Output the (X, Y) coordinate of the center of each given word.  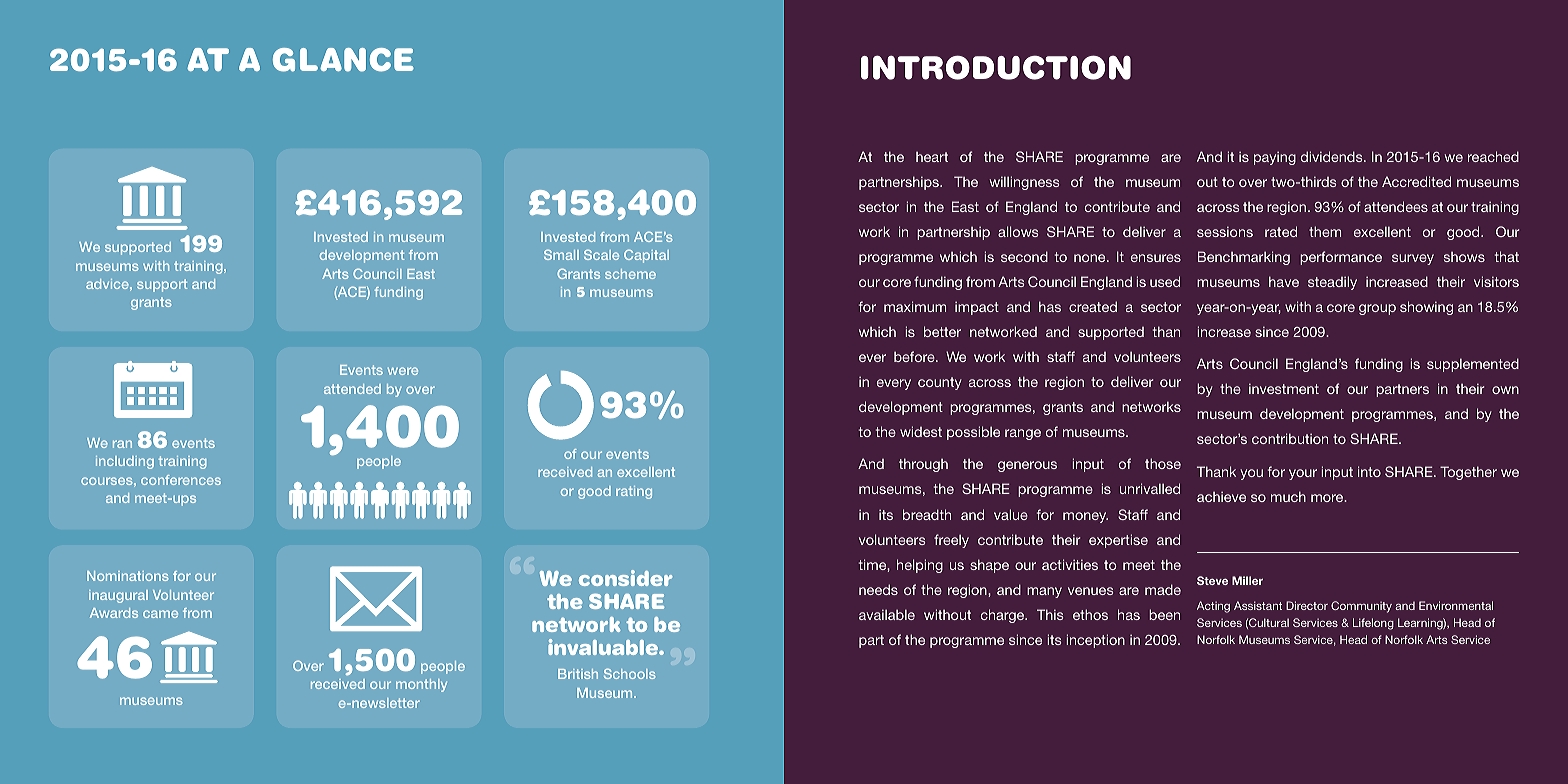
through (923, 465)
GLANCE (343, 60)
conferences (181, 480)
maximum (915, 306)
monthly (421, 685)
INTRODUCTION (996, 67)
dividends (1333, 156)
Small (561, 254)
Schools (630, 673)
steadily (1332, 283)
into (1369, 471)
